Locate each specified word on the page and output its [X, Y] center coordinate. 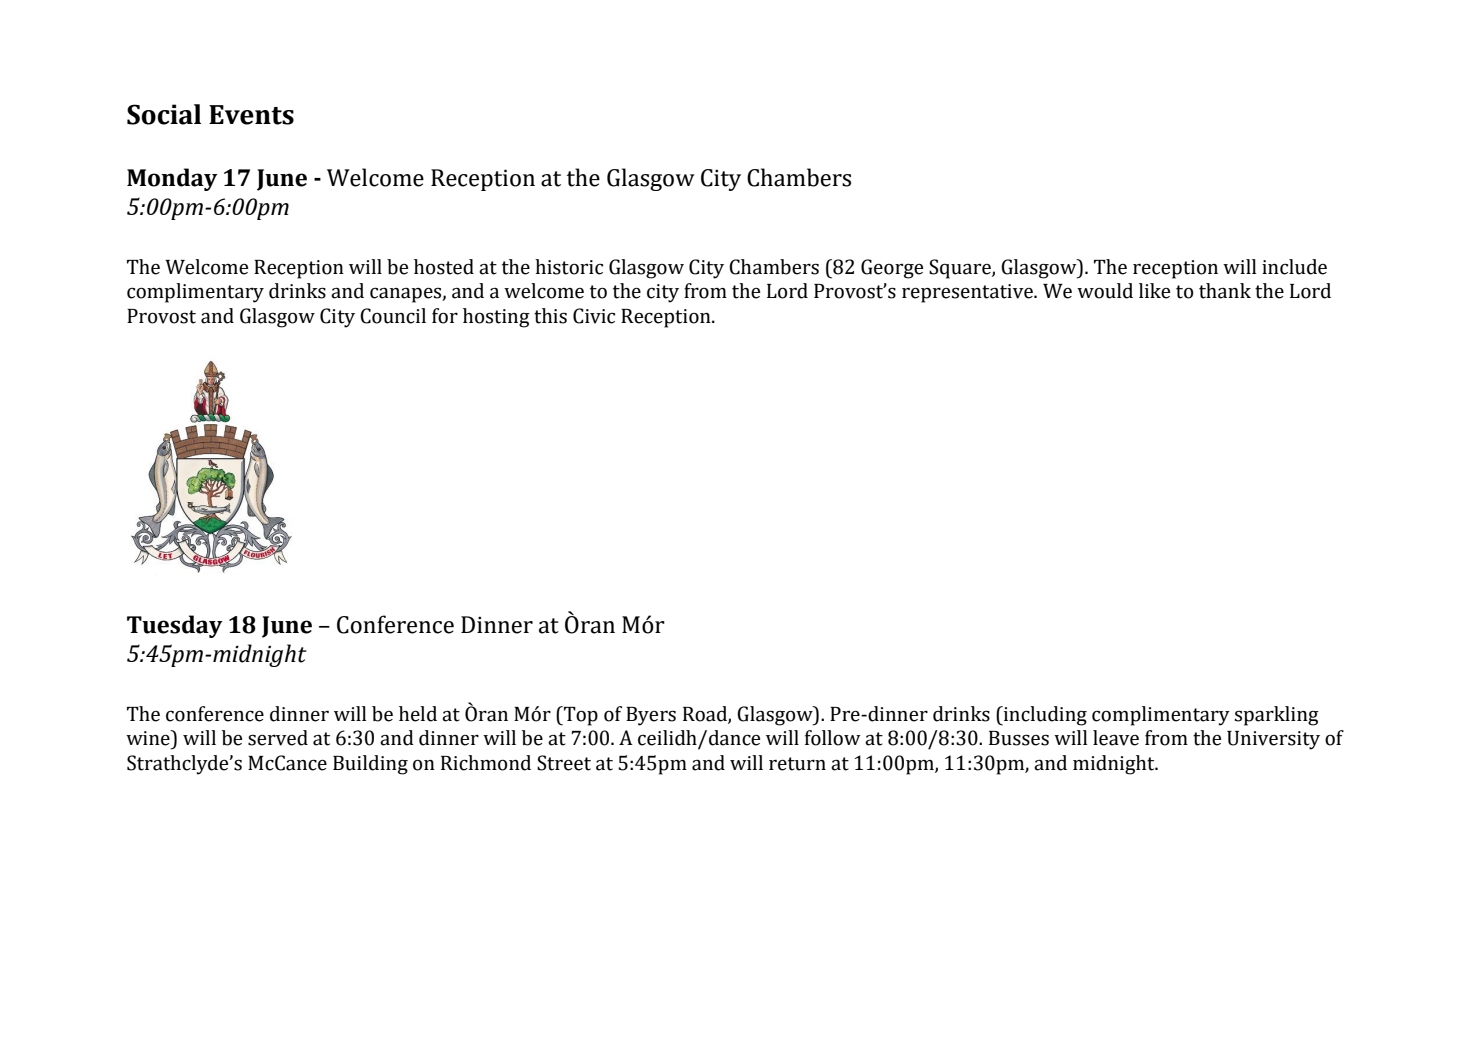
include [1294, 267]
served [278, 738]
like [1154, 291]
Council [393, 316]
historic [569, 267]
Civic [594, 316]
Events [251, 115]
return [797, 764]
